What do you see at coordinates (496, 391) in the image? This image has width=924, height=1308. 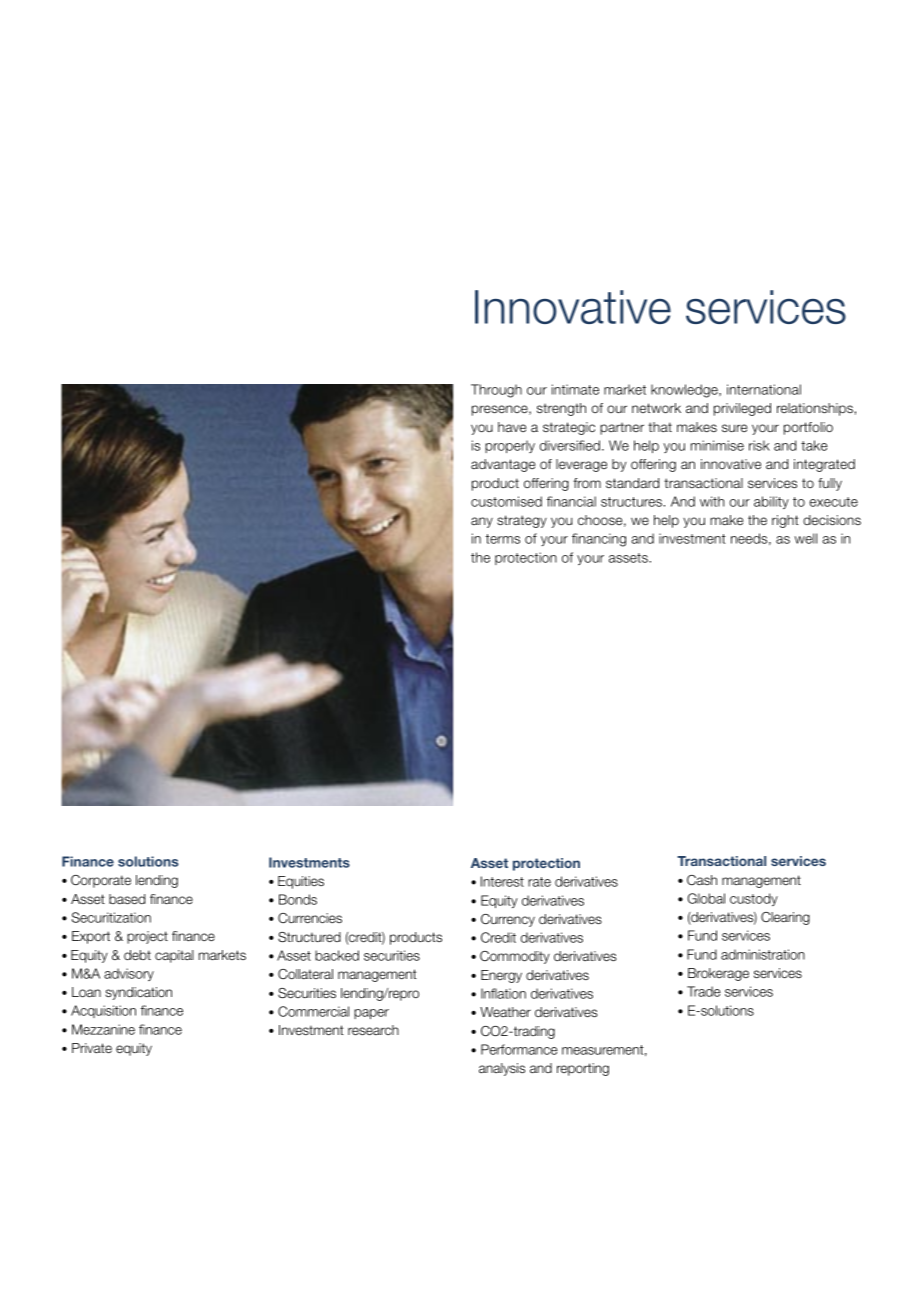 I see `Through` at bounding box center [496, 391].
